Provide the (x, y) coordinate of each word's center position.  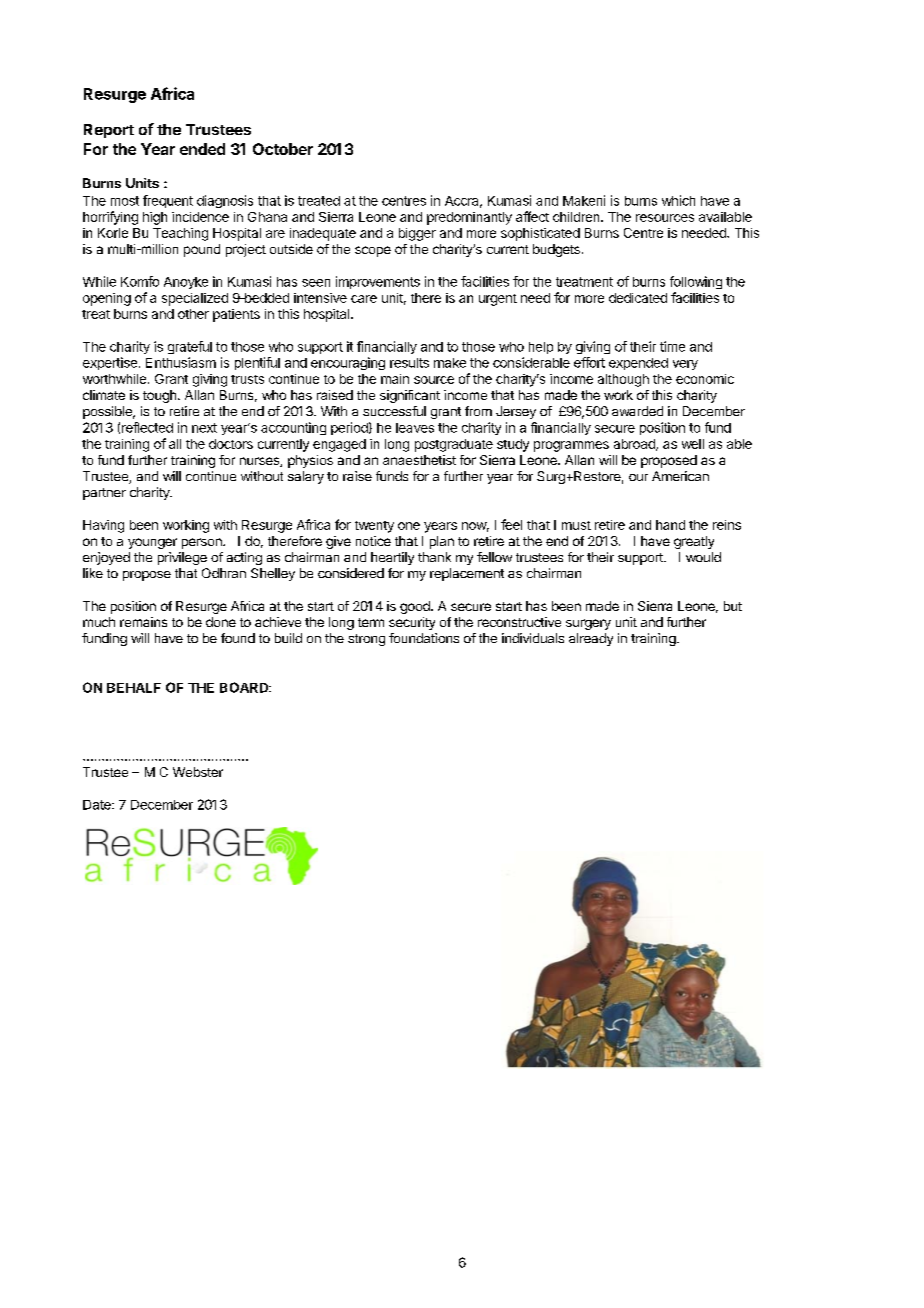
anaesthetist (419, 460)
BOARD (245, 687)
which (678, 200)
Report (109, 131)
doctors (231, 444)
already (591, 639)
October (283, 149)
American (680, 476)
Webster (198, 772)
